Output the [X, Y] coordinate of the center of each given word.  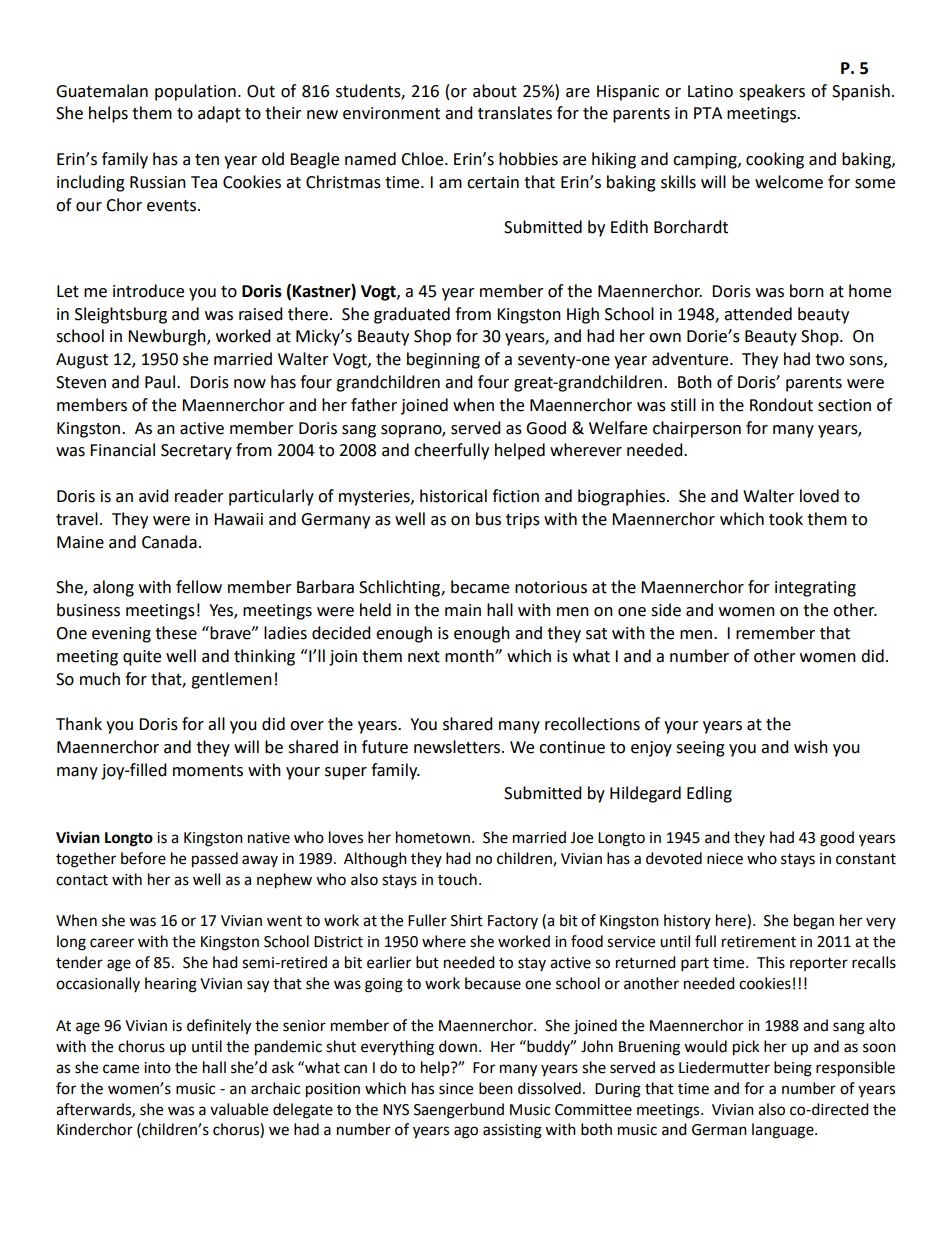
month [470, 656]
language [784, 1131]
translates [515, 113]
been [496, 1088]
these [176, 633]
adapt [219, 114]
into [157, 1068]
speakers [772, 92]
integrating [815, 589]
